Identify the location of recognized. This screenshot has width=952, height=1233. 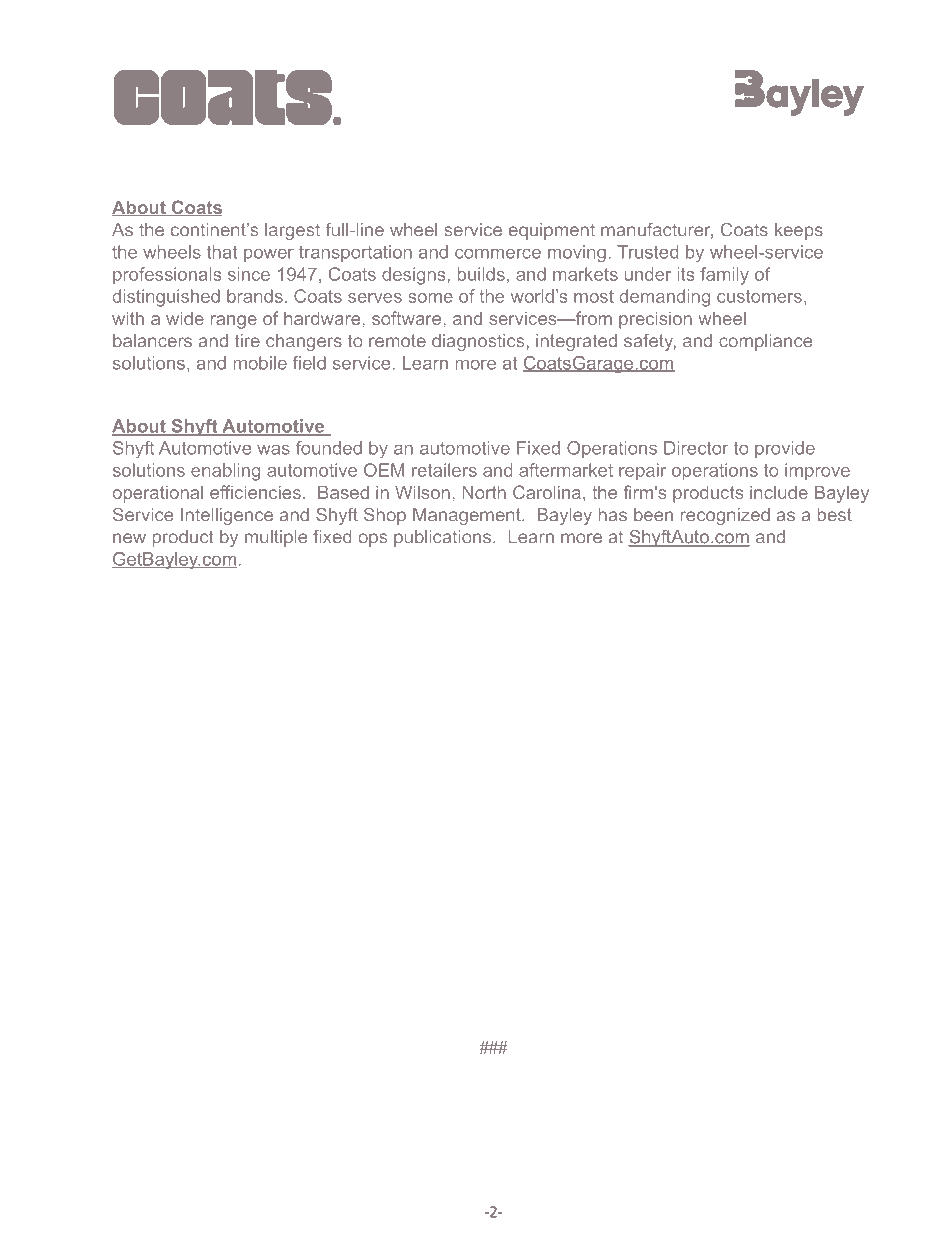
(725, 516).
